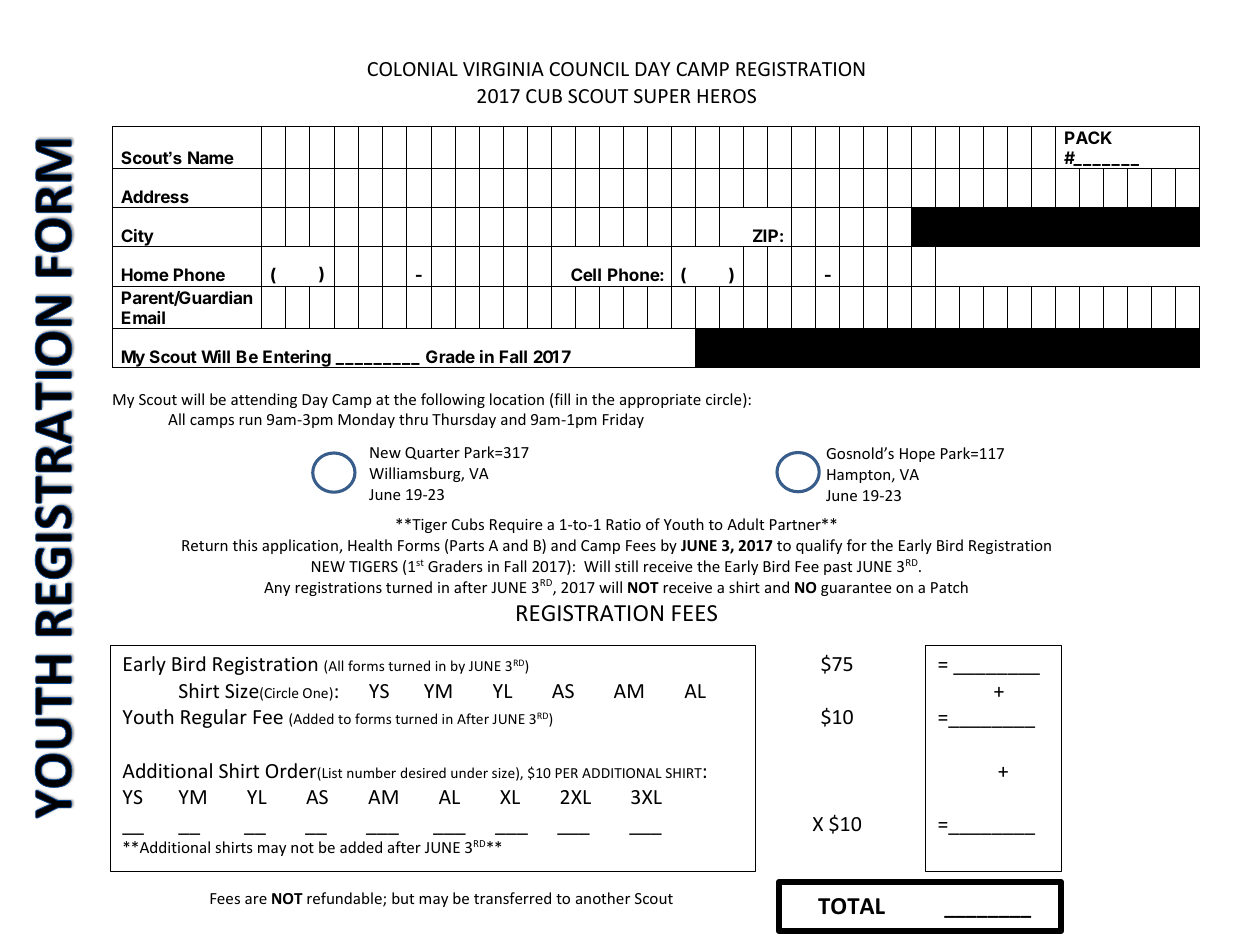 This page has height=952, width=1233. Describe the element at coordinates (1088, 137) in the page. I see `PACK` at that location.
